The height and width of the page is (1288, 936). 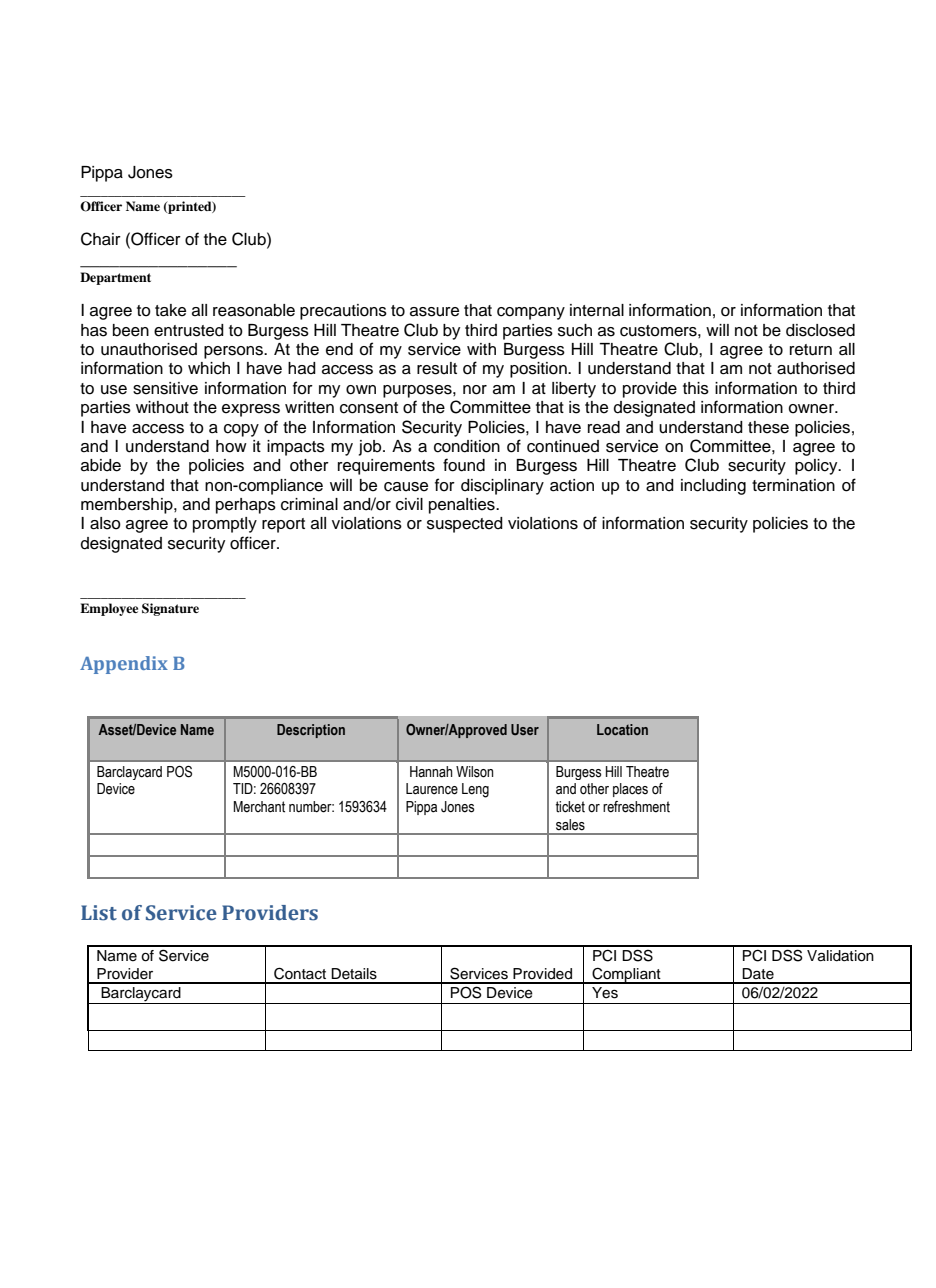 What do you see at coordinates (124, 665) in the page?
I see `Appendix` at bounding box center [124, 665].
